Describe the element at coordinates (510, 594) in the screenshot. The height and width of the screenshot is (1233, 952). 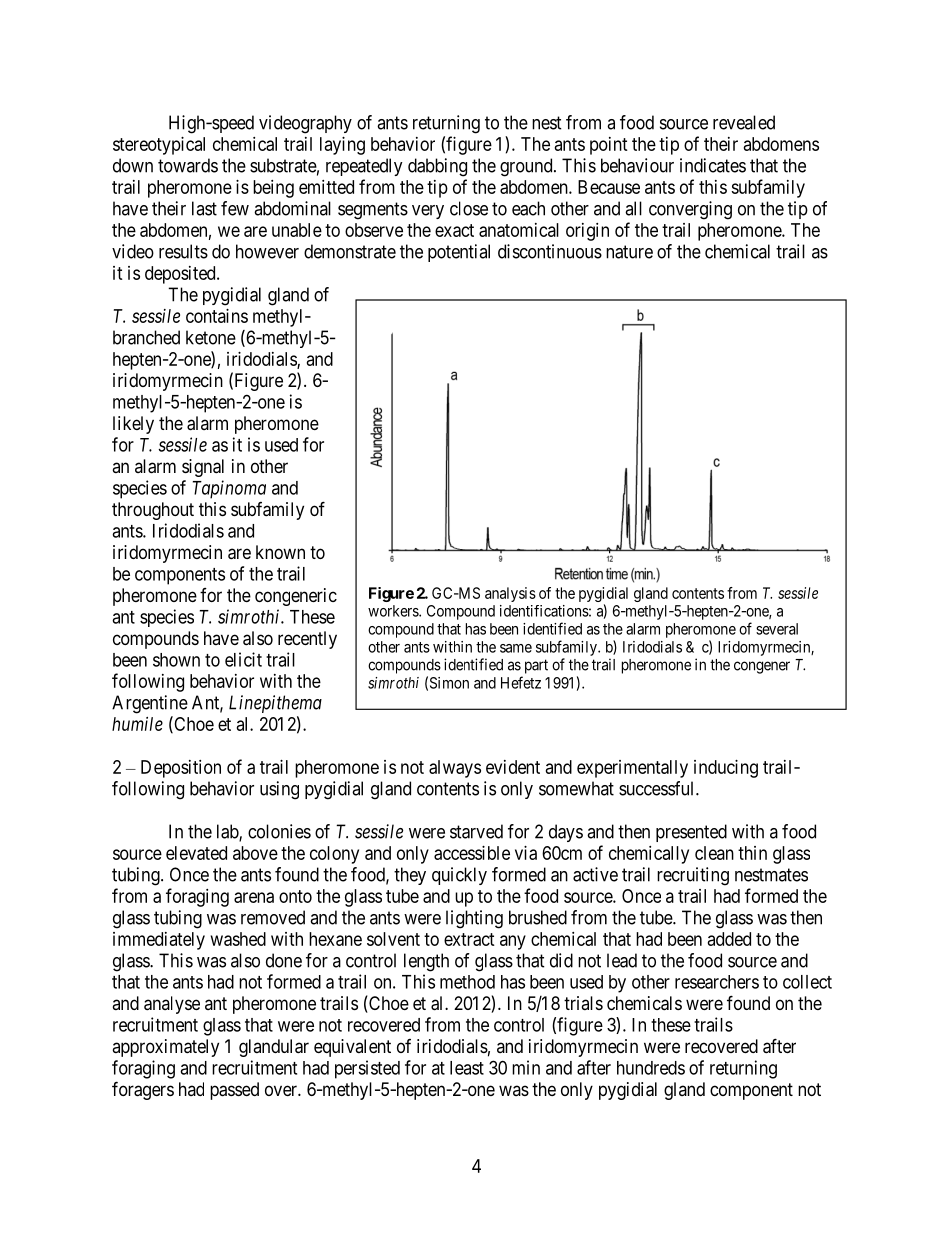
I see `analysis` at that location.
